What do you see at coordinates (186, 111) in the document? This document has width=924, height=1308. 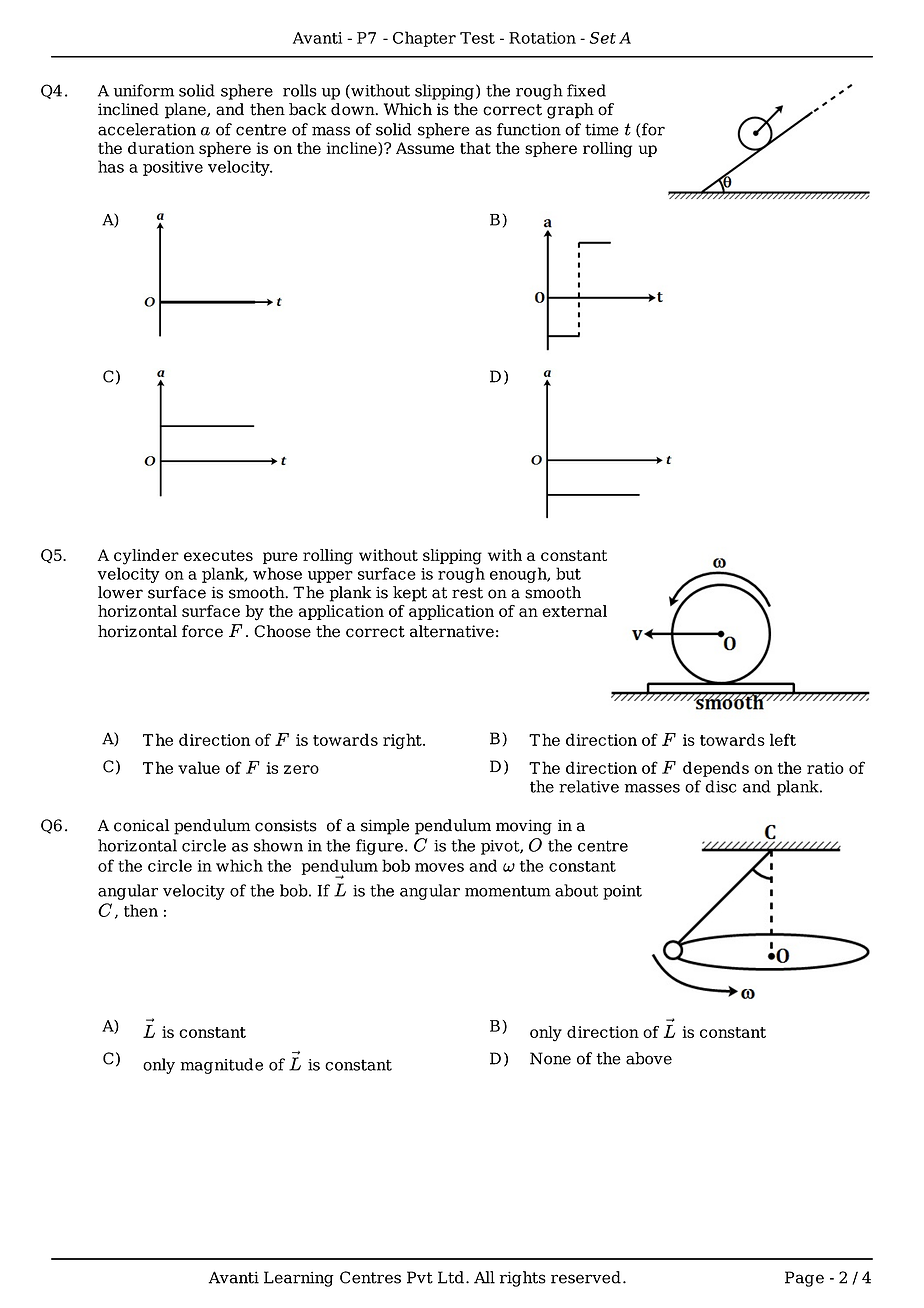 I see `plane` at bounding box center [186, 111].
